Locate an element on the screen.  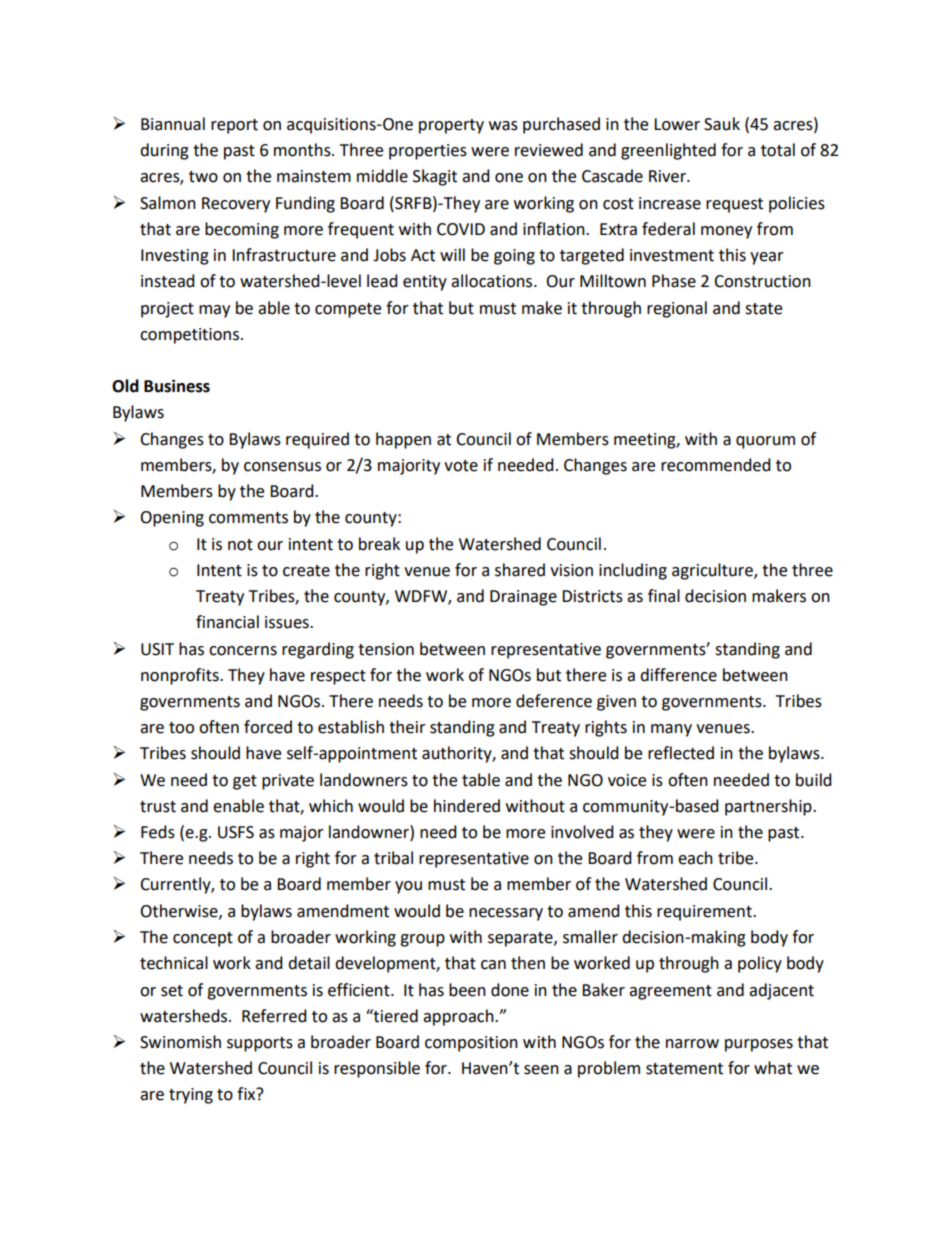
Drainage is located at coordinates (523, 598).
